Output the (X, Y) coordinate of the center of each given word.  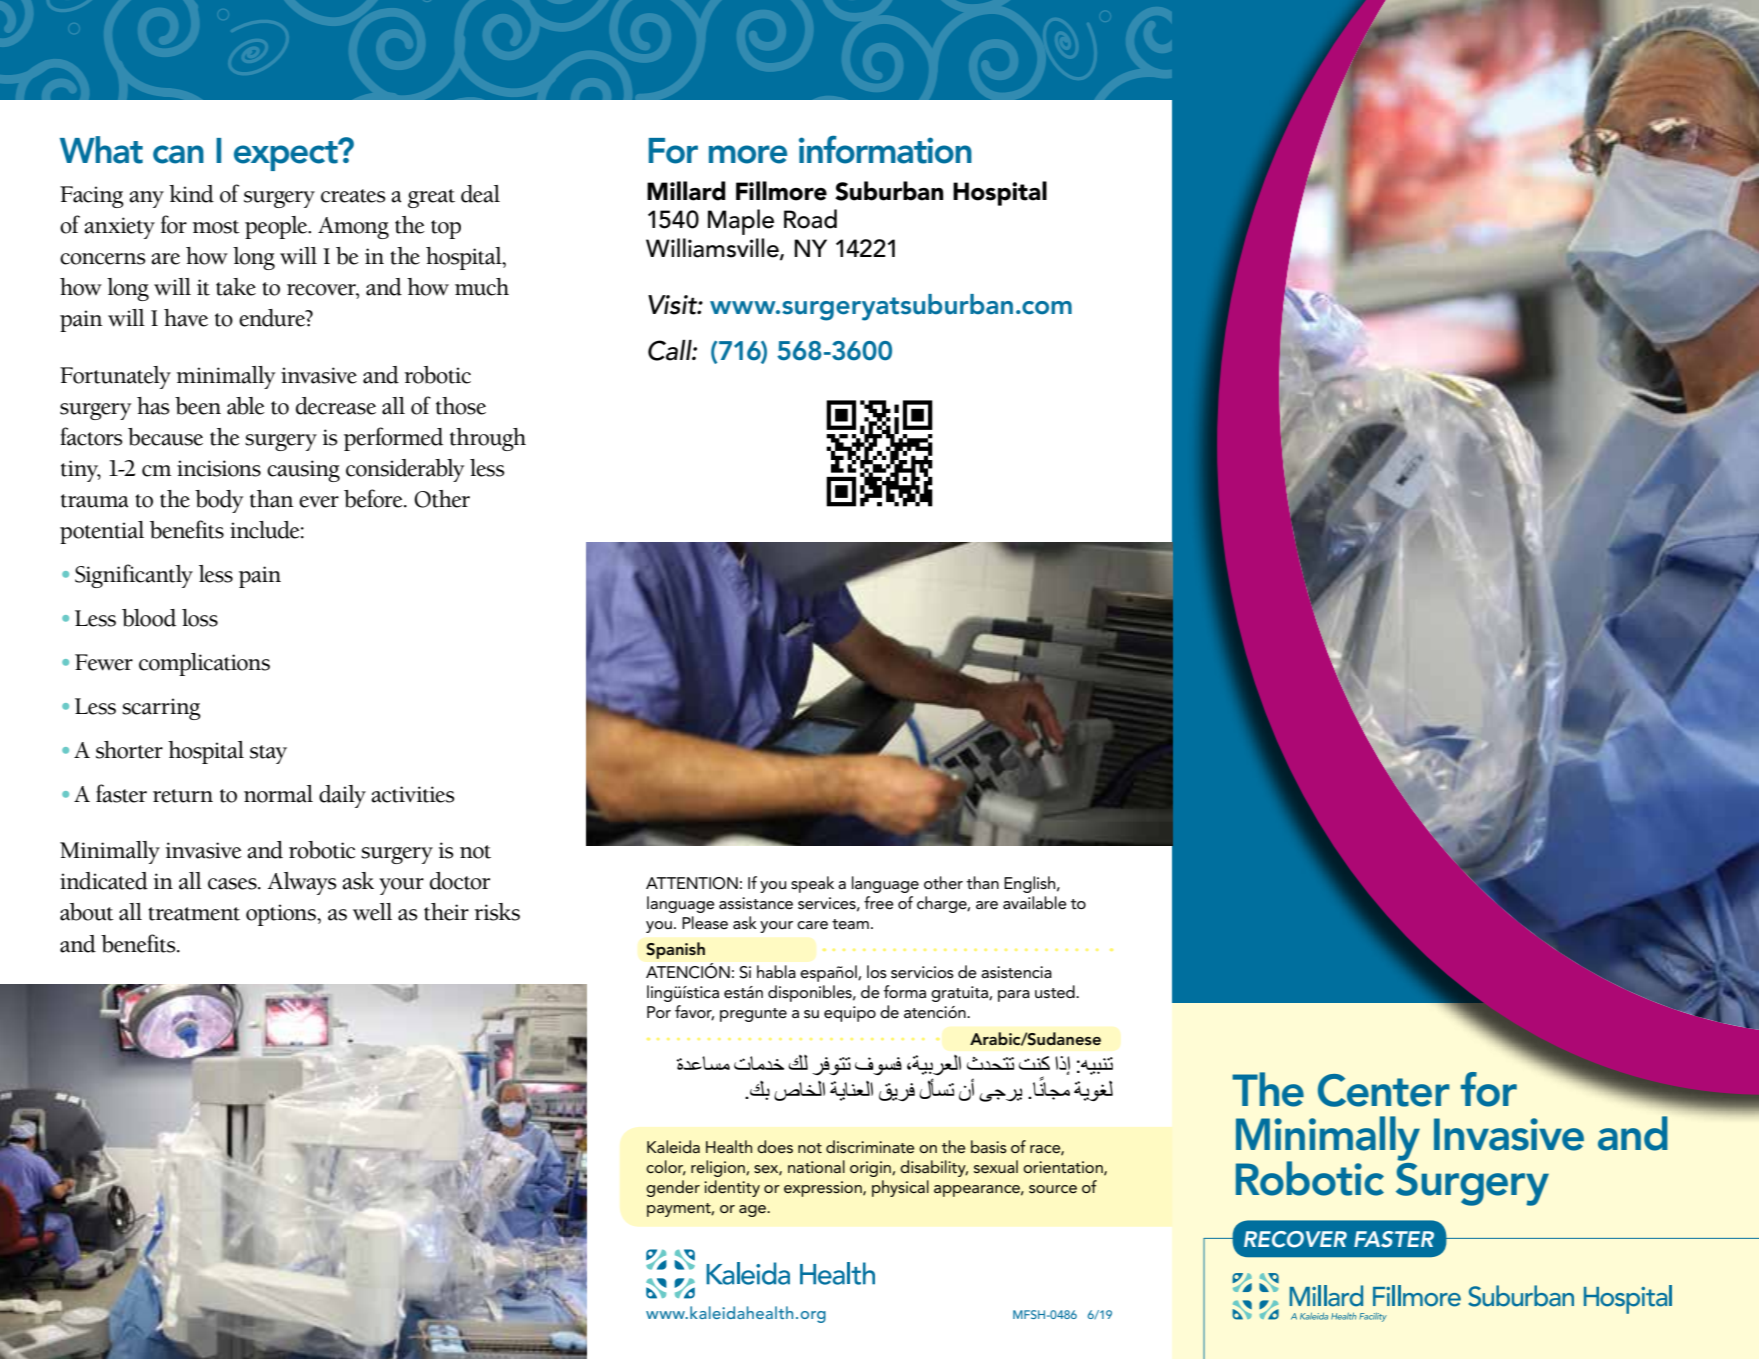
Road (810, 219)
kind (191, 194)
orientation (1064, 1168)
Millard (686, 191)
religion (719, 1168)
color (666, 1167)
